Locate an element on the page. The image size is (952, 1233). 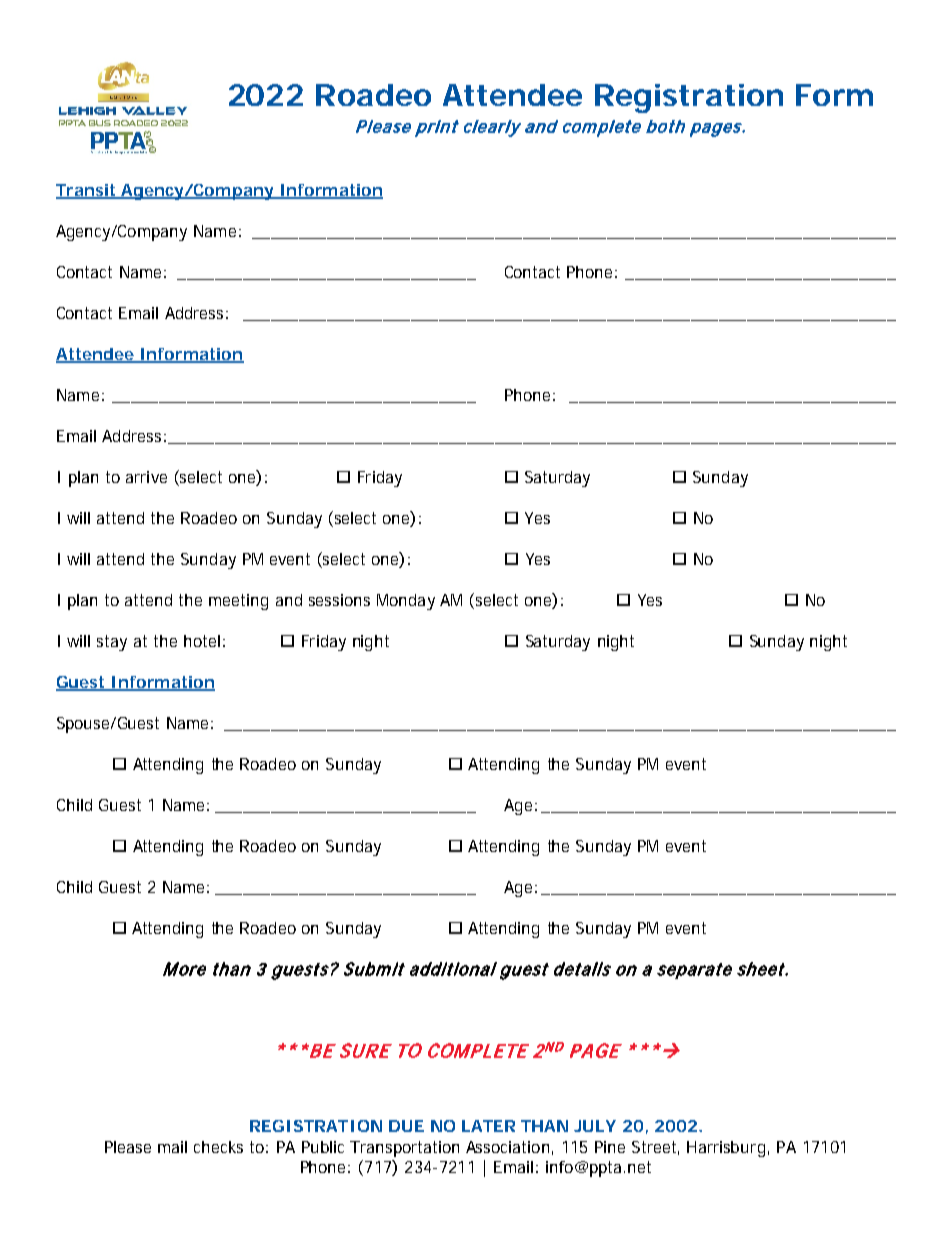
Pine is located at coordinates (610, 1147).
